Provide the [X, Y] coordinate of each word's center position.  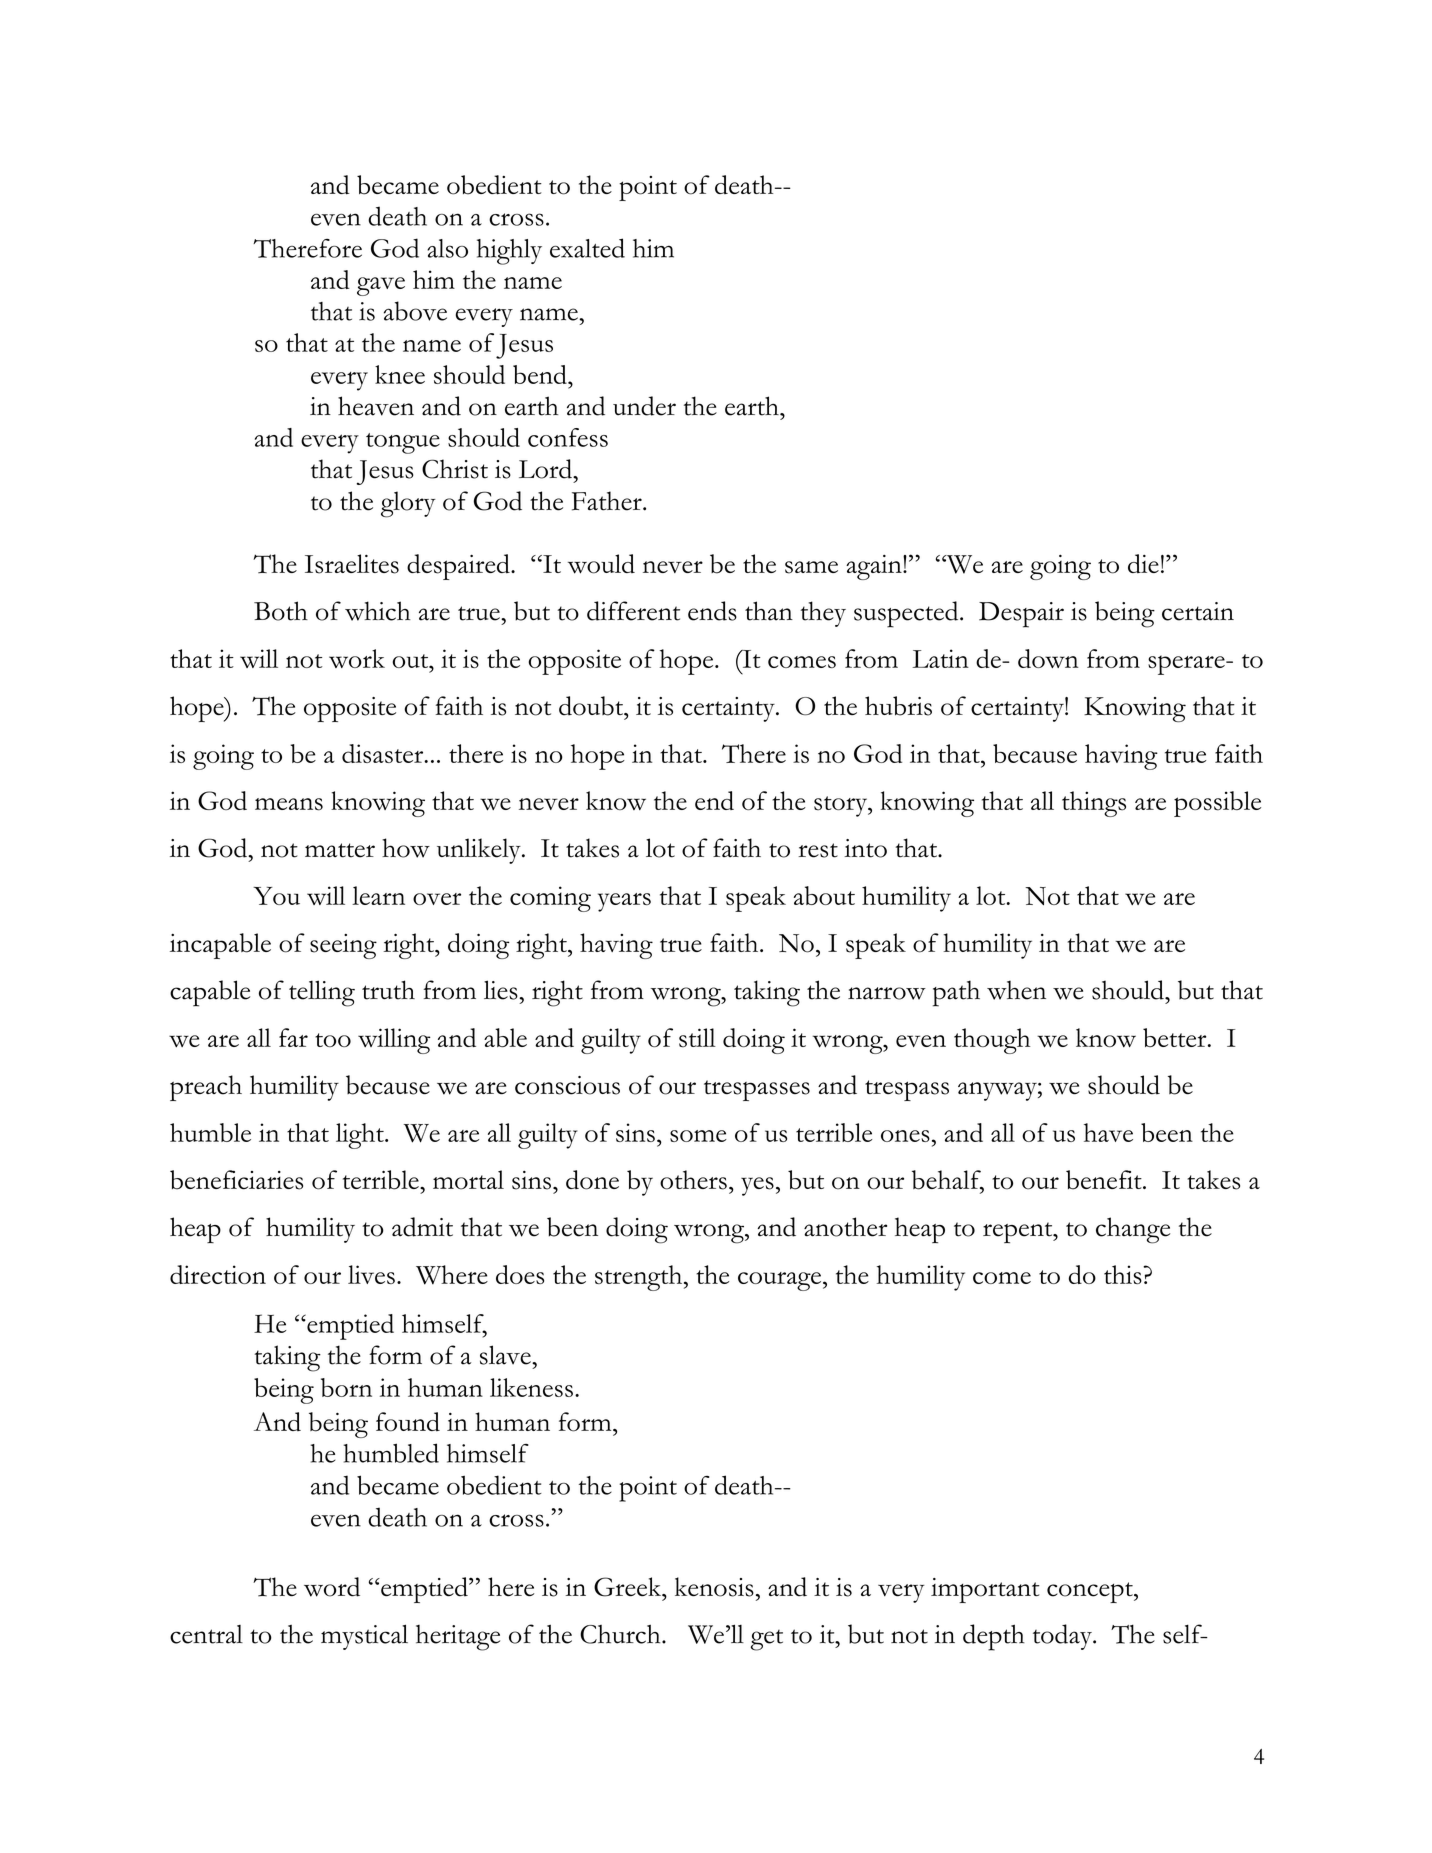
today [1063, 1637]
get [767, 1640]
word [332, 1587]
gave [381, 286]
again [875, 567]
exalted [587, 248]
